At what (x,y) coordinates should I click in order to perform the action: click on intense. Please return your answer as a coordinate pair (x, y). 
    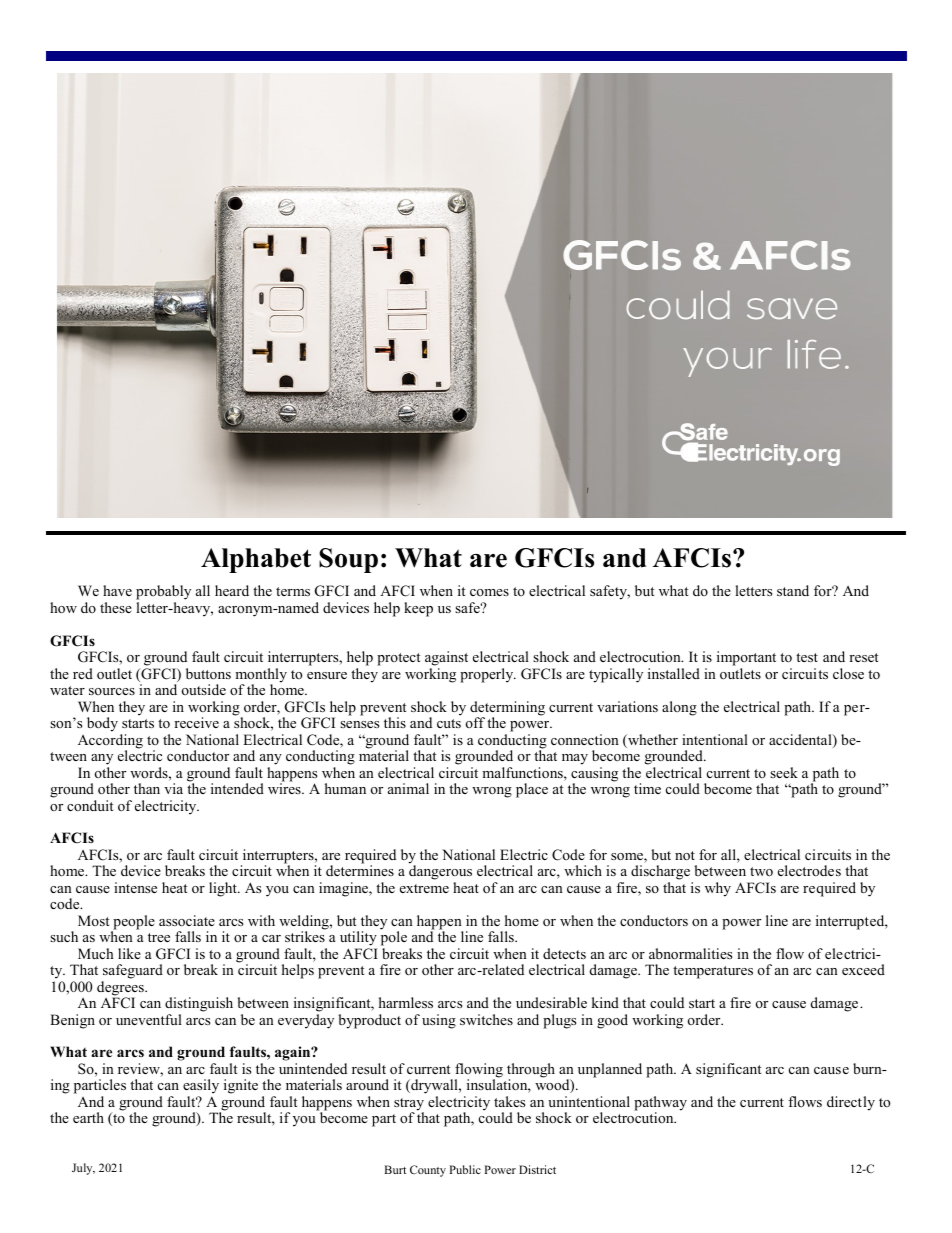
    Looking at the image, I should click on (135, 887).
